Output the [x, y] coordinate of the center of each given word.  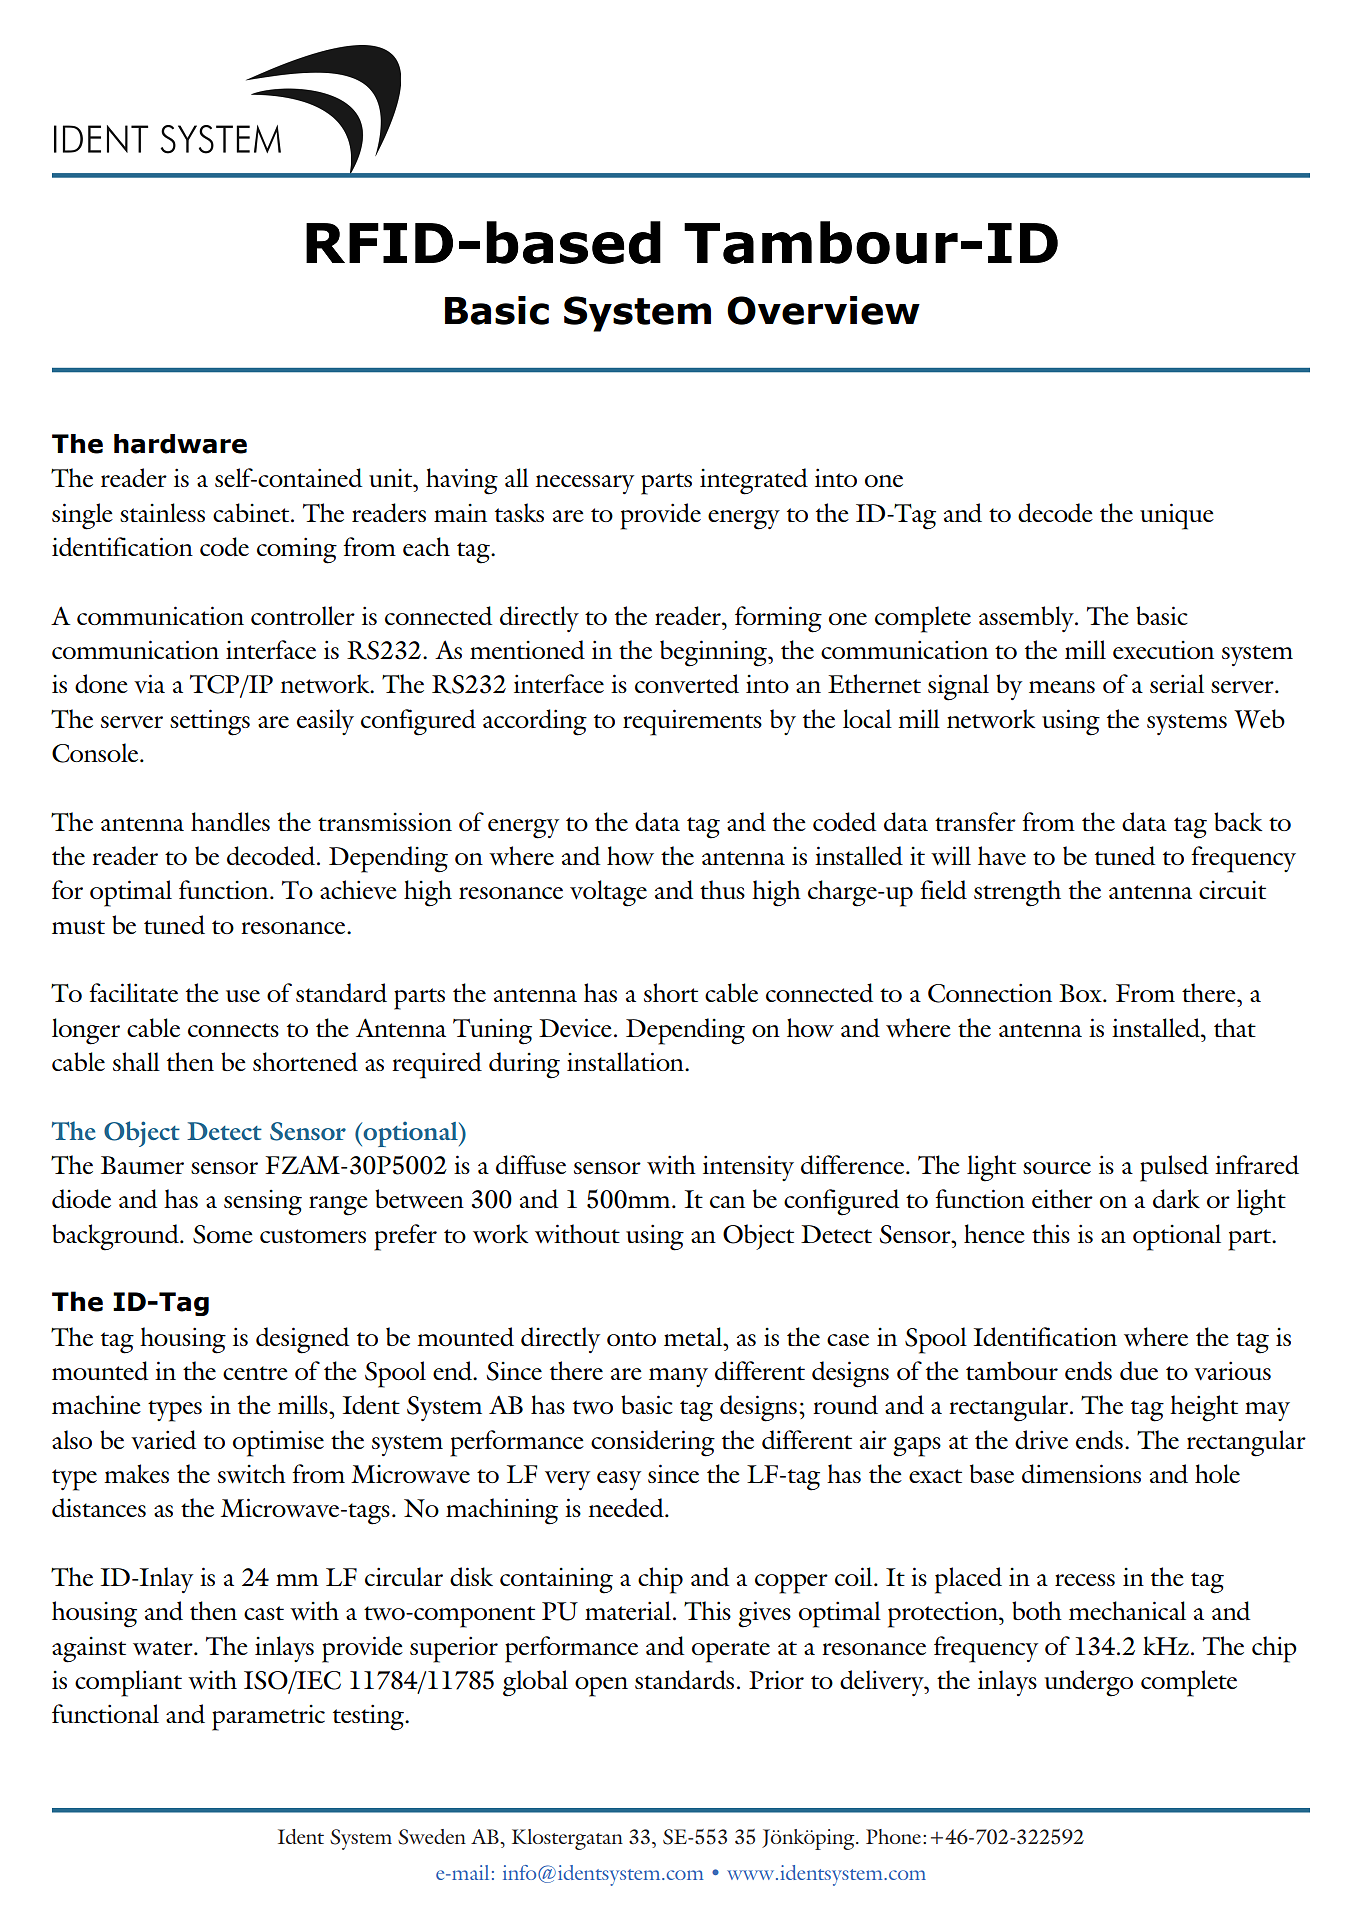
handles [230, 821]
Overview [823, 310]
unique [1177, 516]
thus [722, 889]
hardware [180, 444]
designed [302, 1340]
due [1139, 1370]
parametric [268, 1718]
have [1002, 856]
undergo [1088, 1683]
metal [694, 1336]
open [601, 1687]
